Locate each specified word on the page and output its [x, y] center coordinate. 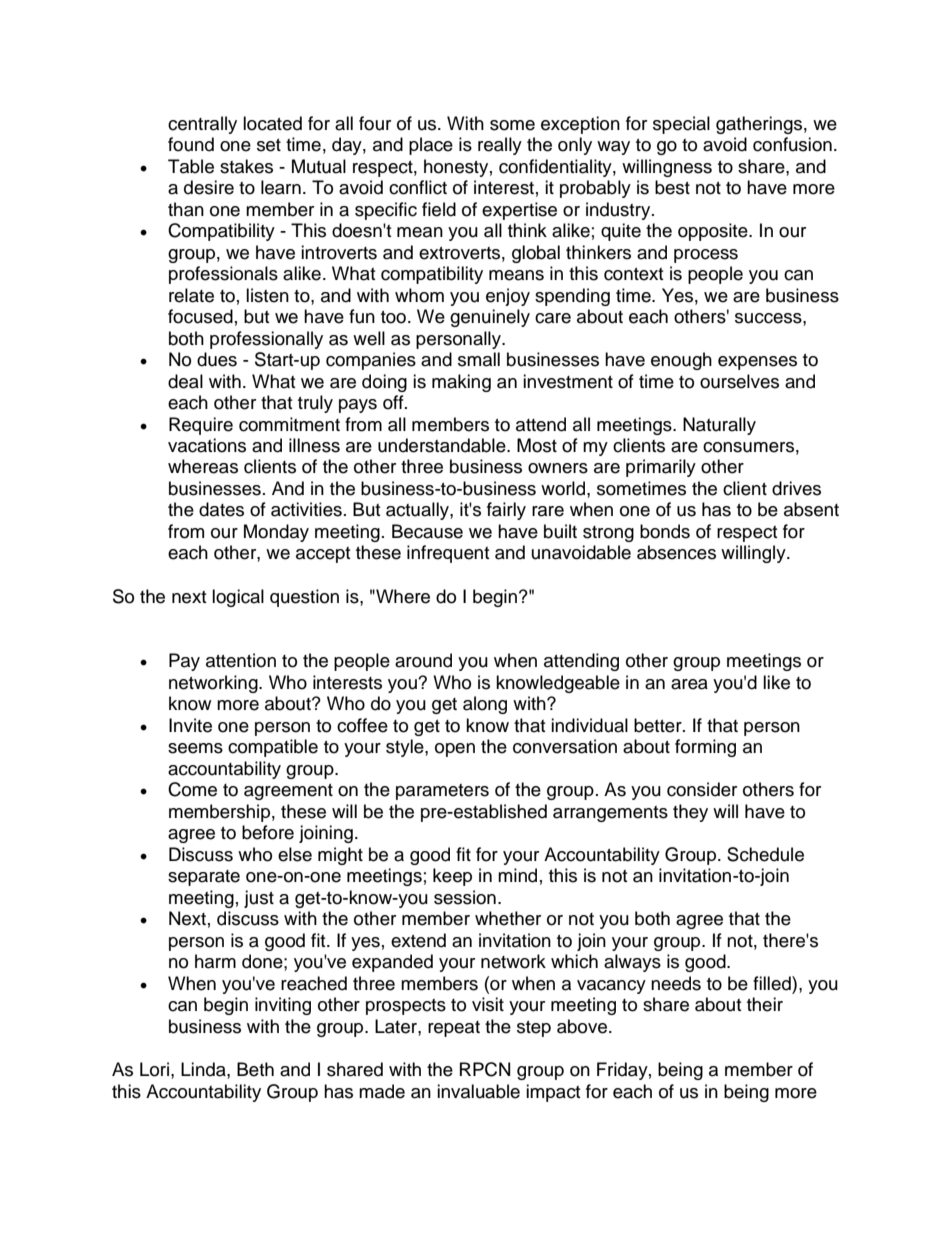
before [268, 832]
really [500, 146]
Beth [255, 1069]
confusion [792, 144]
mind [517, 875]
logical [238, 598]
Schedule [765, 854]
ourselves [739, 381]
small [479, 359]
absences [676, 552]
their [765, 1004]
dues [217, 359]
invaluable [478, 1091]
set [269, 145]
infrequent [448, 554]
